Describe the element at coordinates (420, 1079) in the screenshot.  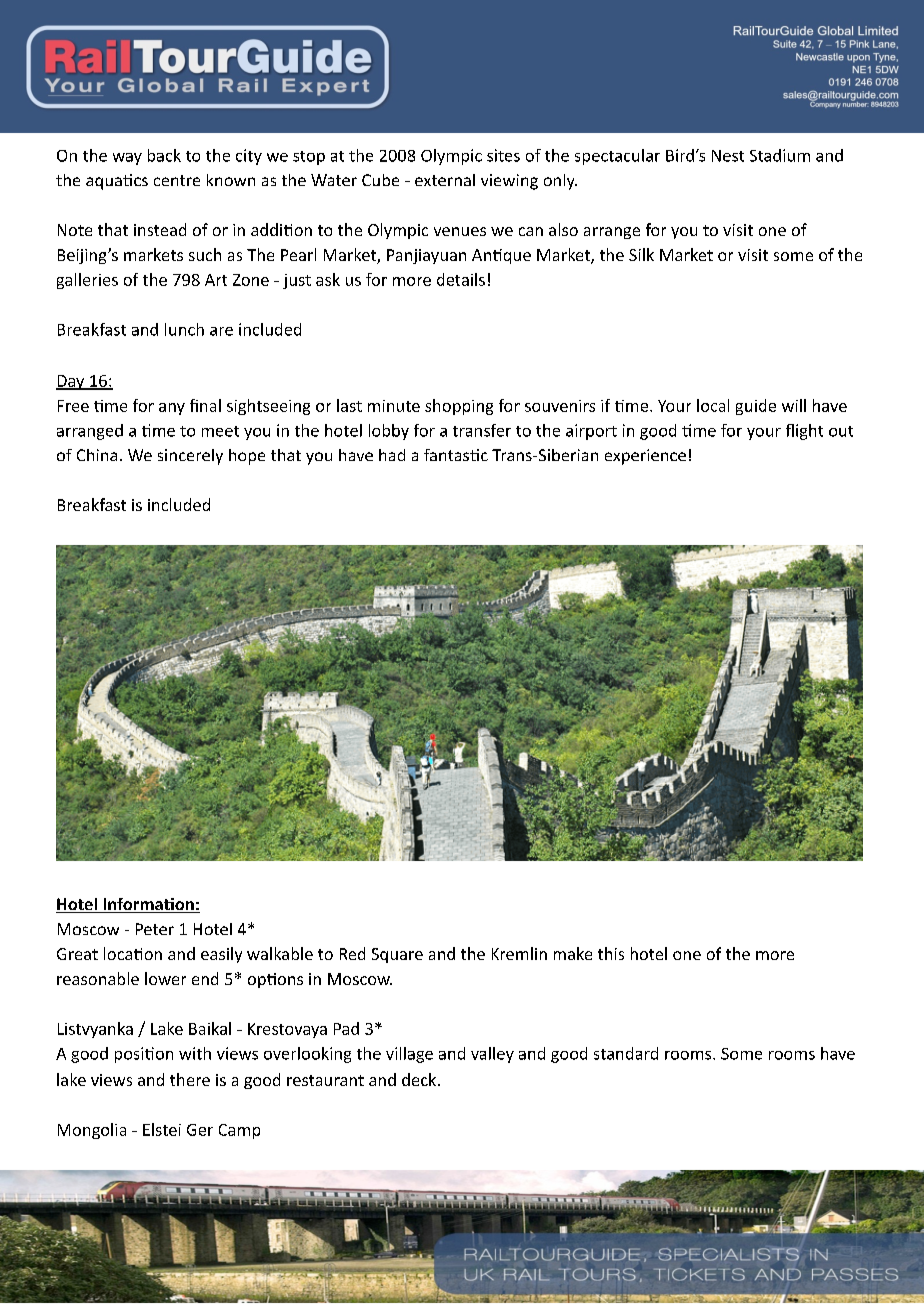
I see `deck` at that location.
